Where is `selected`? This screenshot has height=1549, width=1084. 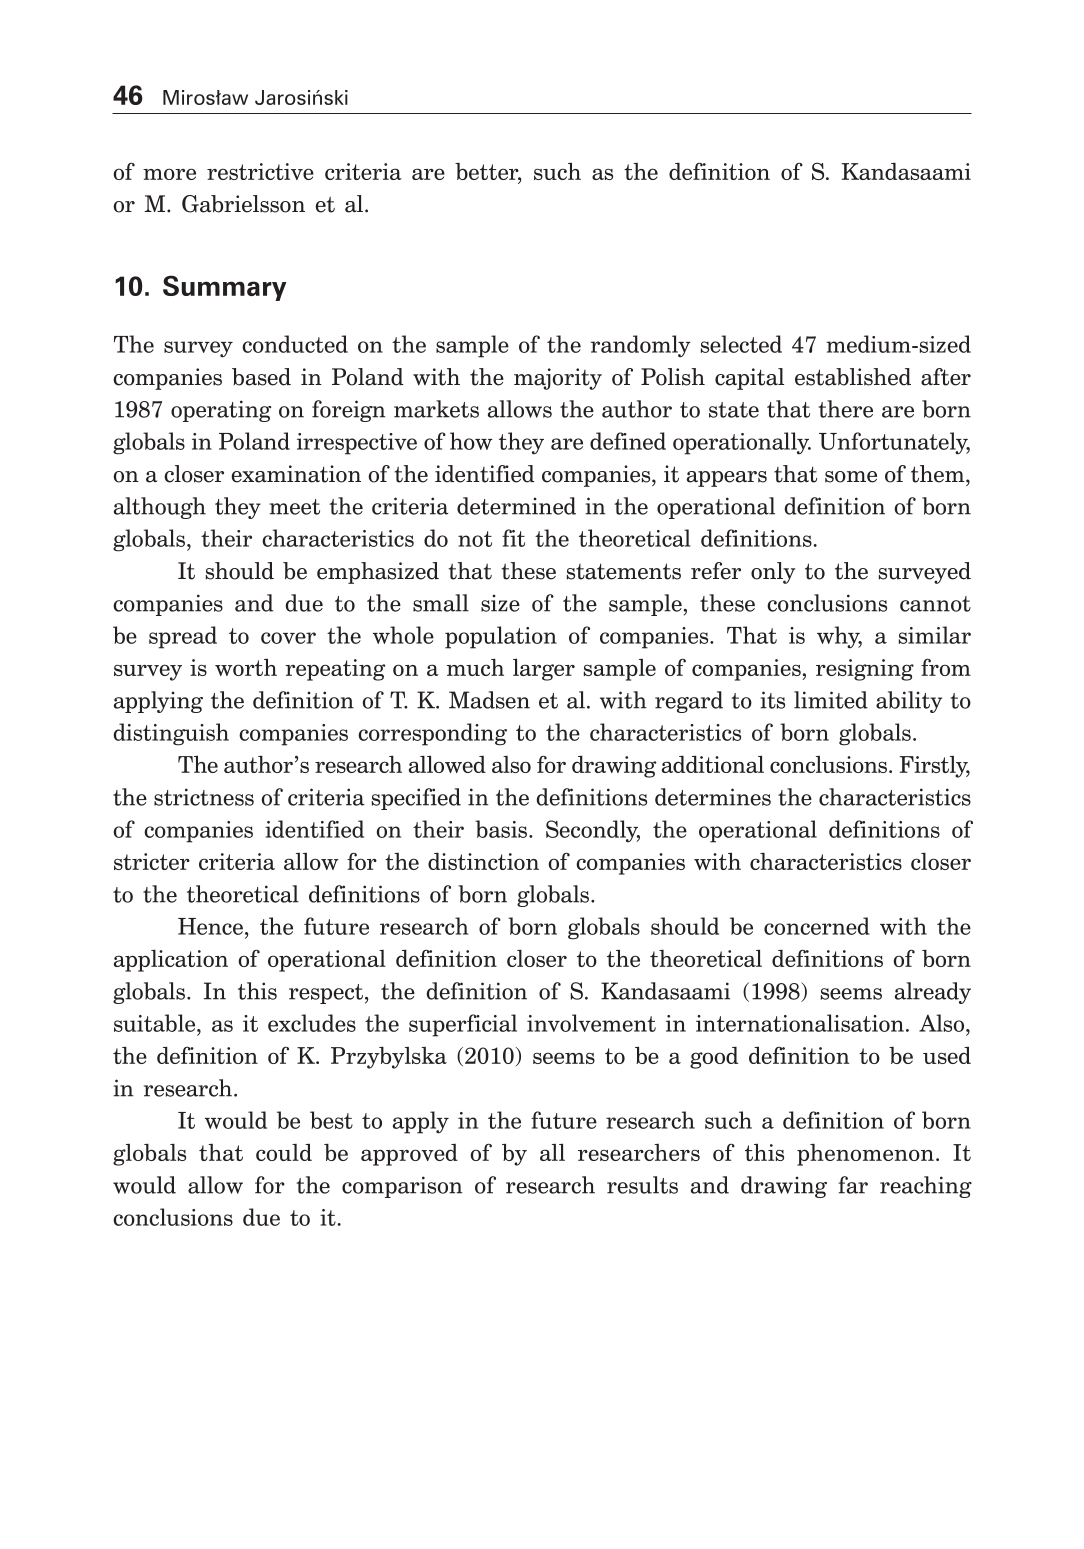 selected is located at coordinates (741, 344).
